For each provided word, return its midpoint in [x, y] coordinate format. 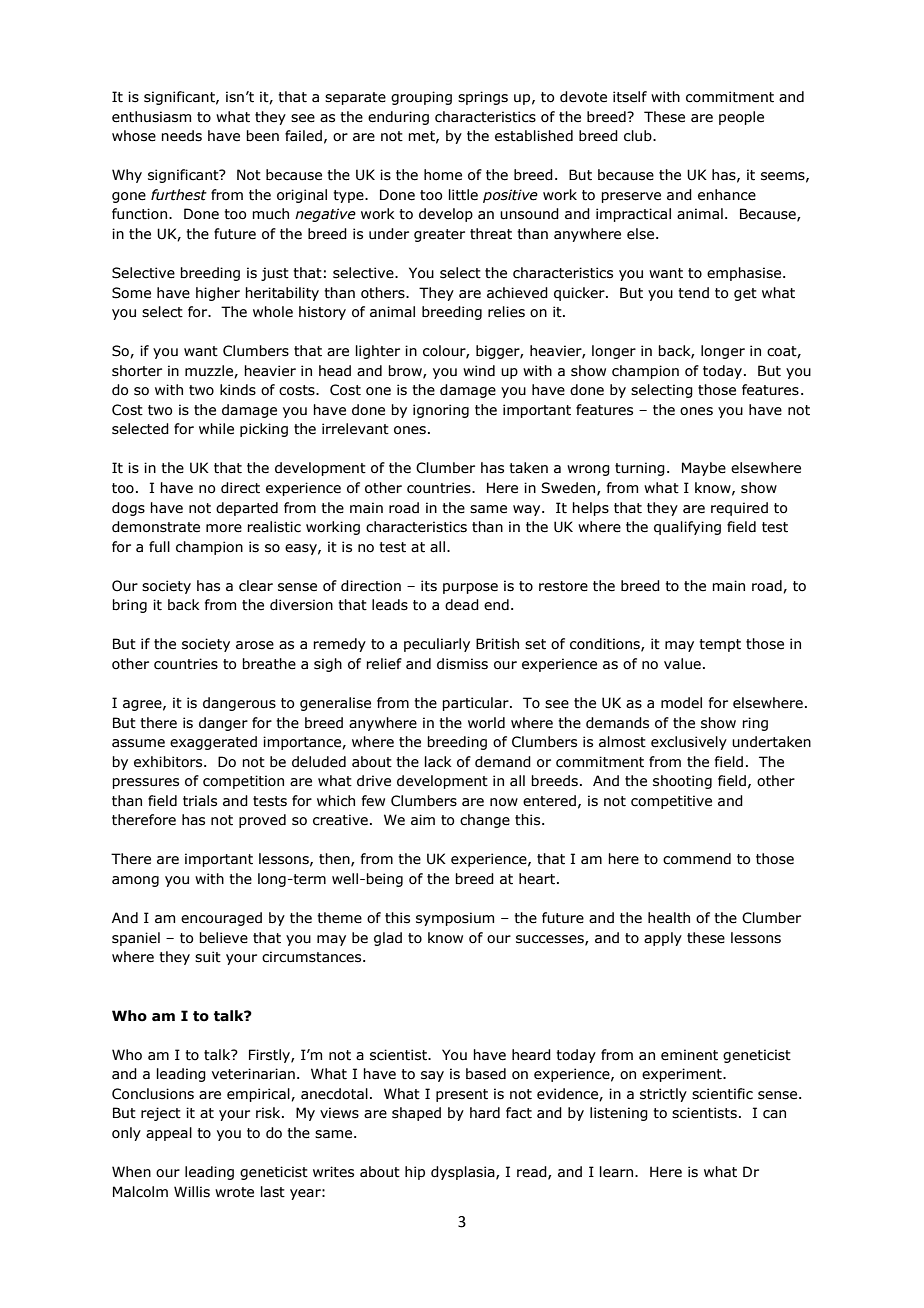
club [639, 136]
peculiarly [437, 645]
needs [181, 136]
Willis [192, 1192]
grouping [421, 98]
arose [255, 645]
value [682, 664]
